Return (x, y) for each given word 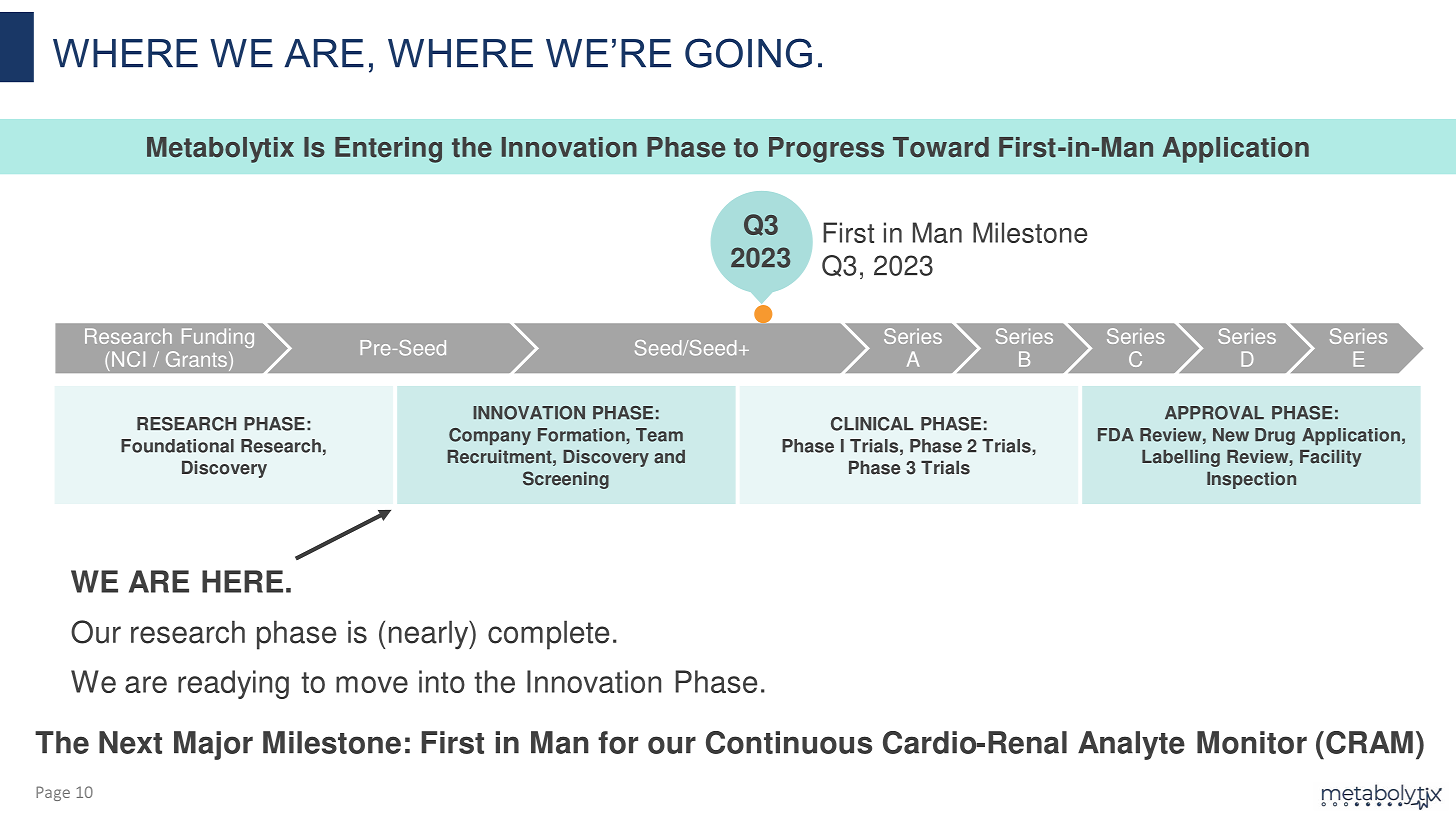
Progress (826, 150)
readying (233, 684)
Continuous (789, 742)
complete (548, 635)
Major (213, 745)
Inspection (1251, 480)
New (1231, 435)
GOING (748, 53)
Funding (218, 338)
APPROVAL (1214, 413)
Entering (388, 150)
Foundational (177, 446)
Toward (941, 147)
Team (659, 435)
